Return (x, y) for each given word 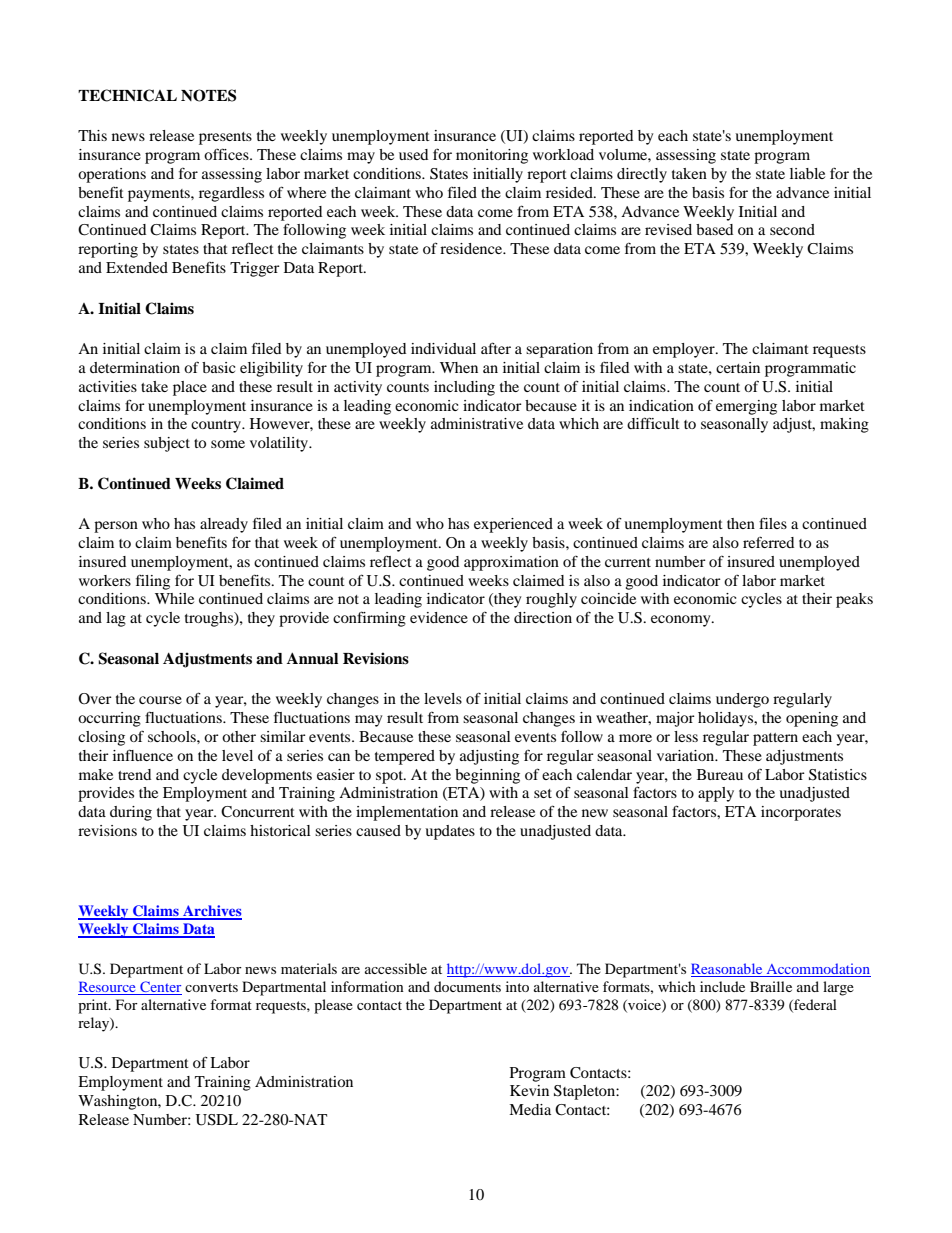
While (174, 598)
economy (682, 621)
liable (807, 173)
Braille (771, 986)
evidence (439, 617)
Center (160, 988)
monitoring (492, 156)
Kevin (529, 1090)
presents (225, 138)
